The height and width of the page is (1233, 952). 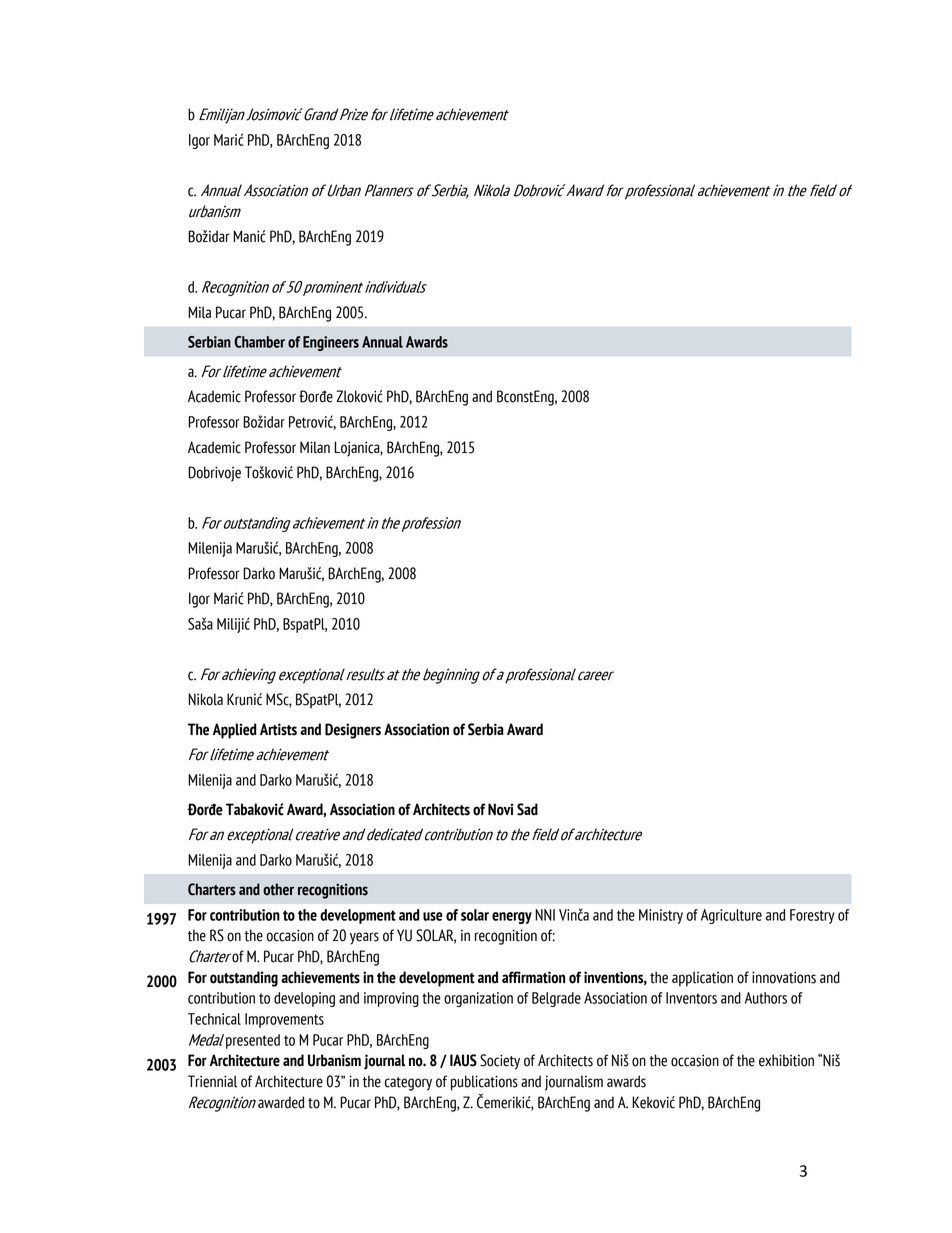 What do you see at coordinates (253, 1041) in the page?
I see `presented` at bounding box center [253, 1041].
